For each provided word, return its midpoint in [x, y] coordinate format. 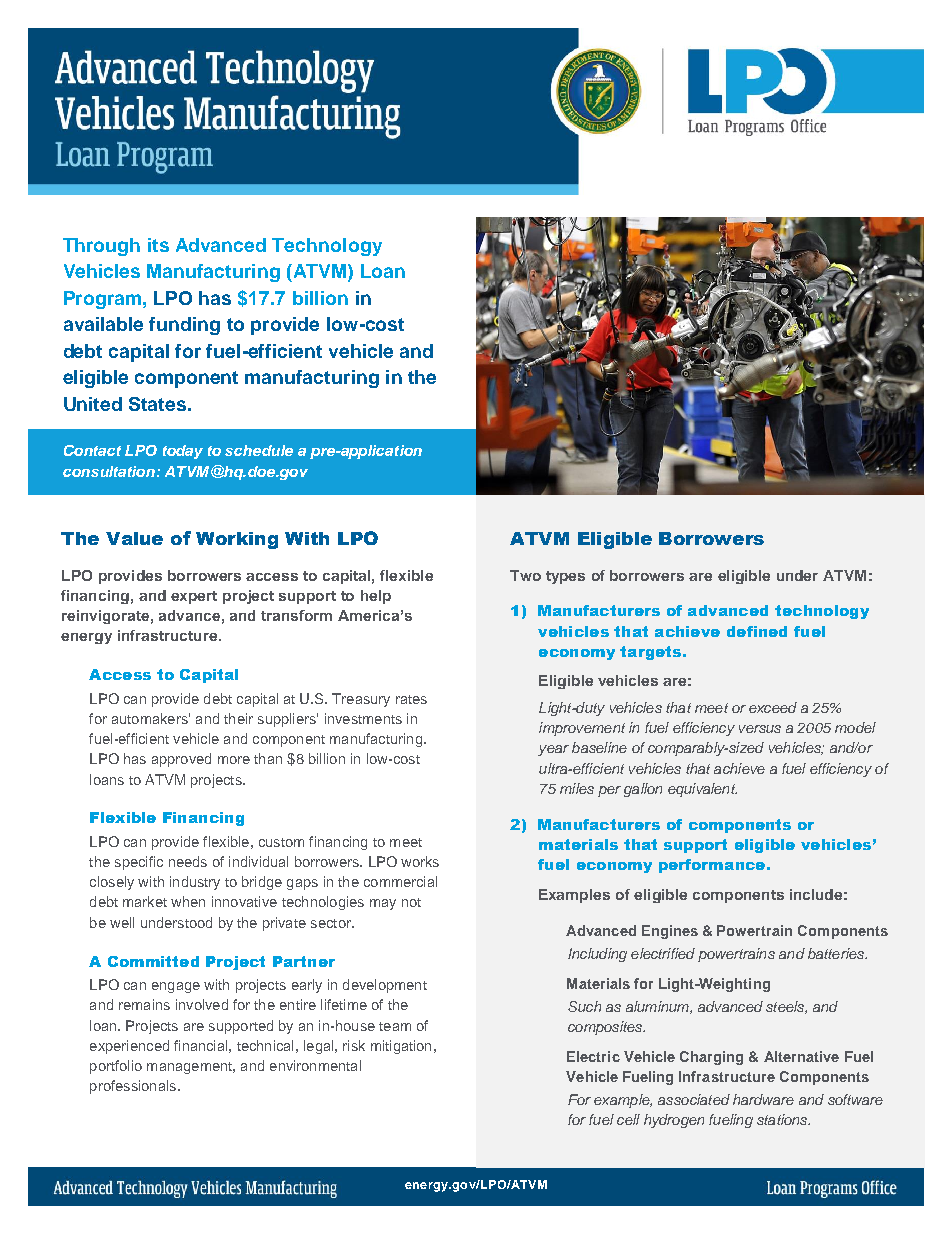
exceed [773, 707]
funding [184, 326]
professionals [133, 1087]
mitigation [401, 1047]
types [565, 577]
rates [411, 699]
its [158, 245]
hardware [763, 1099]
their [238, 718]
